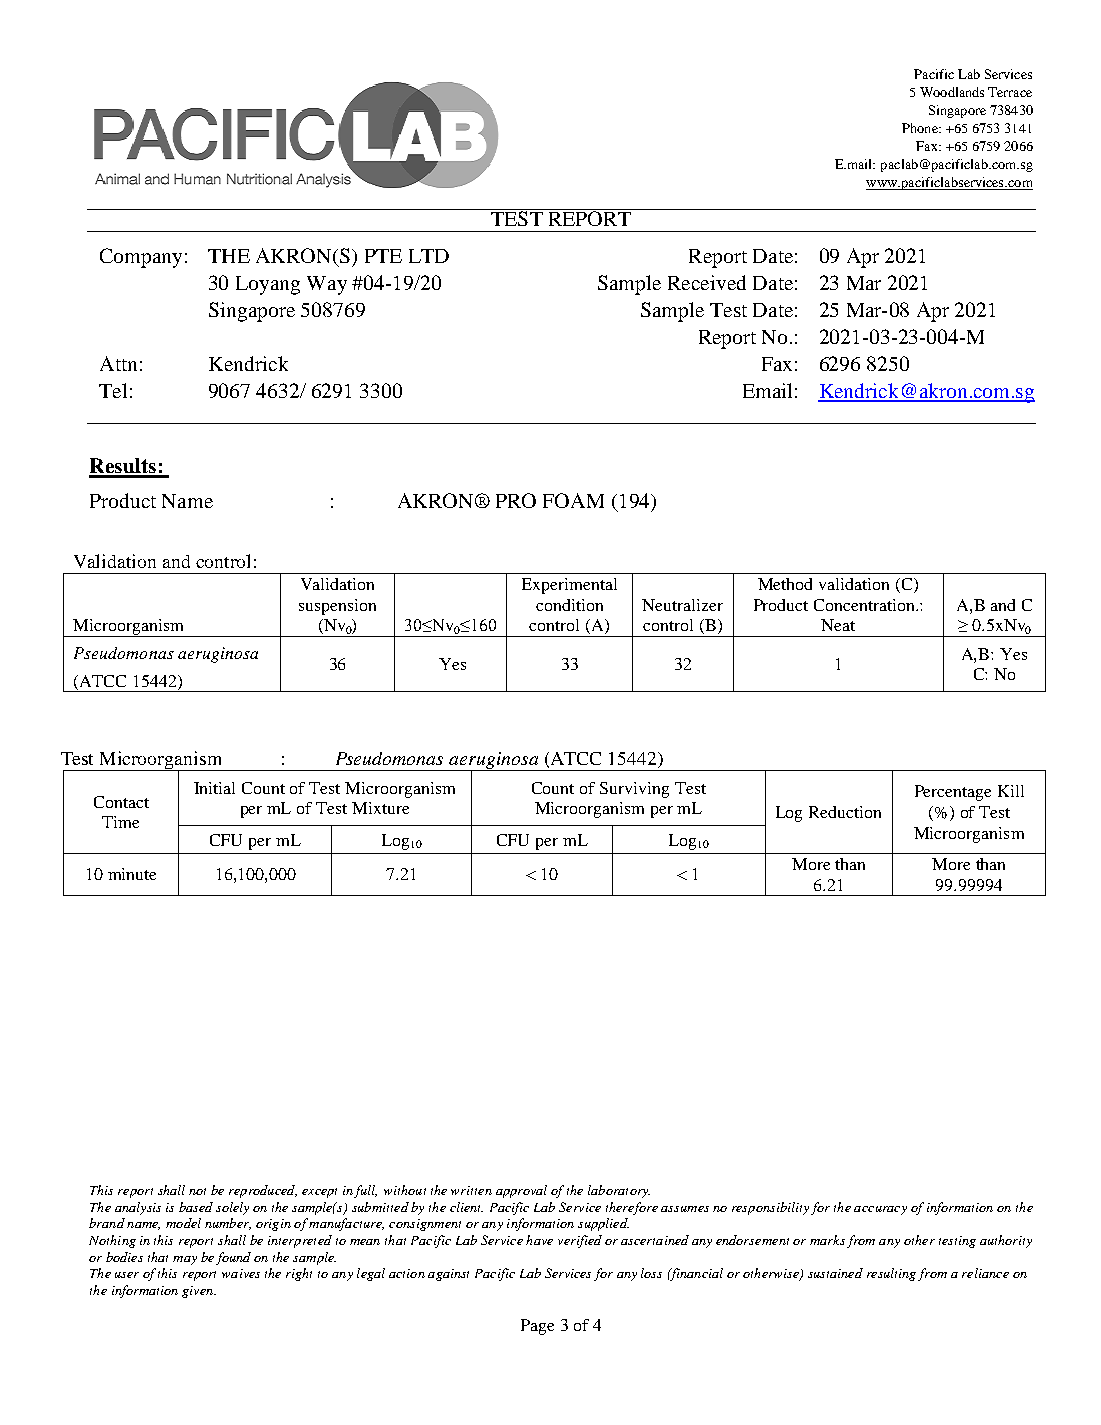  What do you see at coordinates (891, 1274) in the page?
I see `resulting` at bounding box center [891, 1274].
